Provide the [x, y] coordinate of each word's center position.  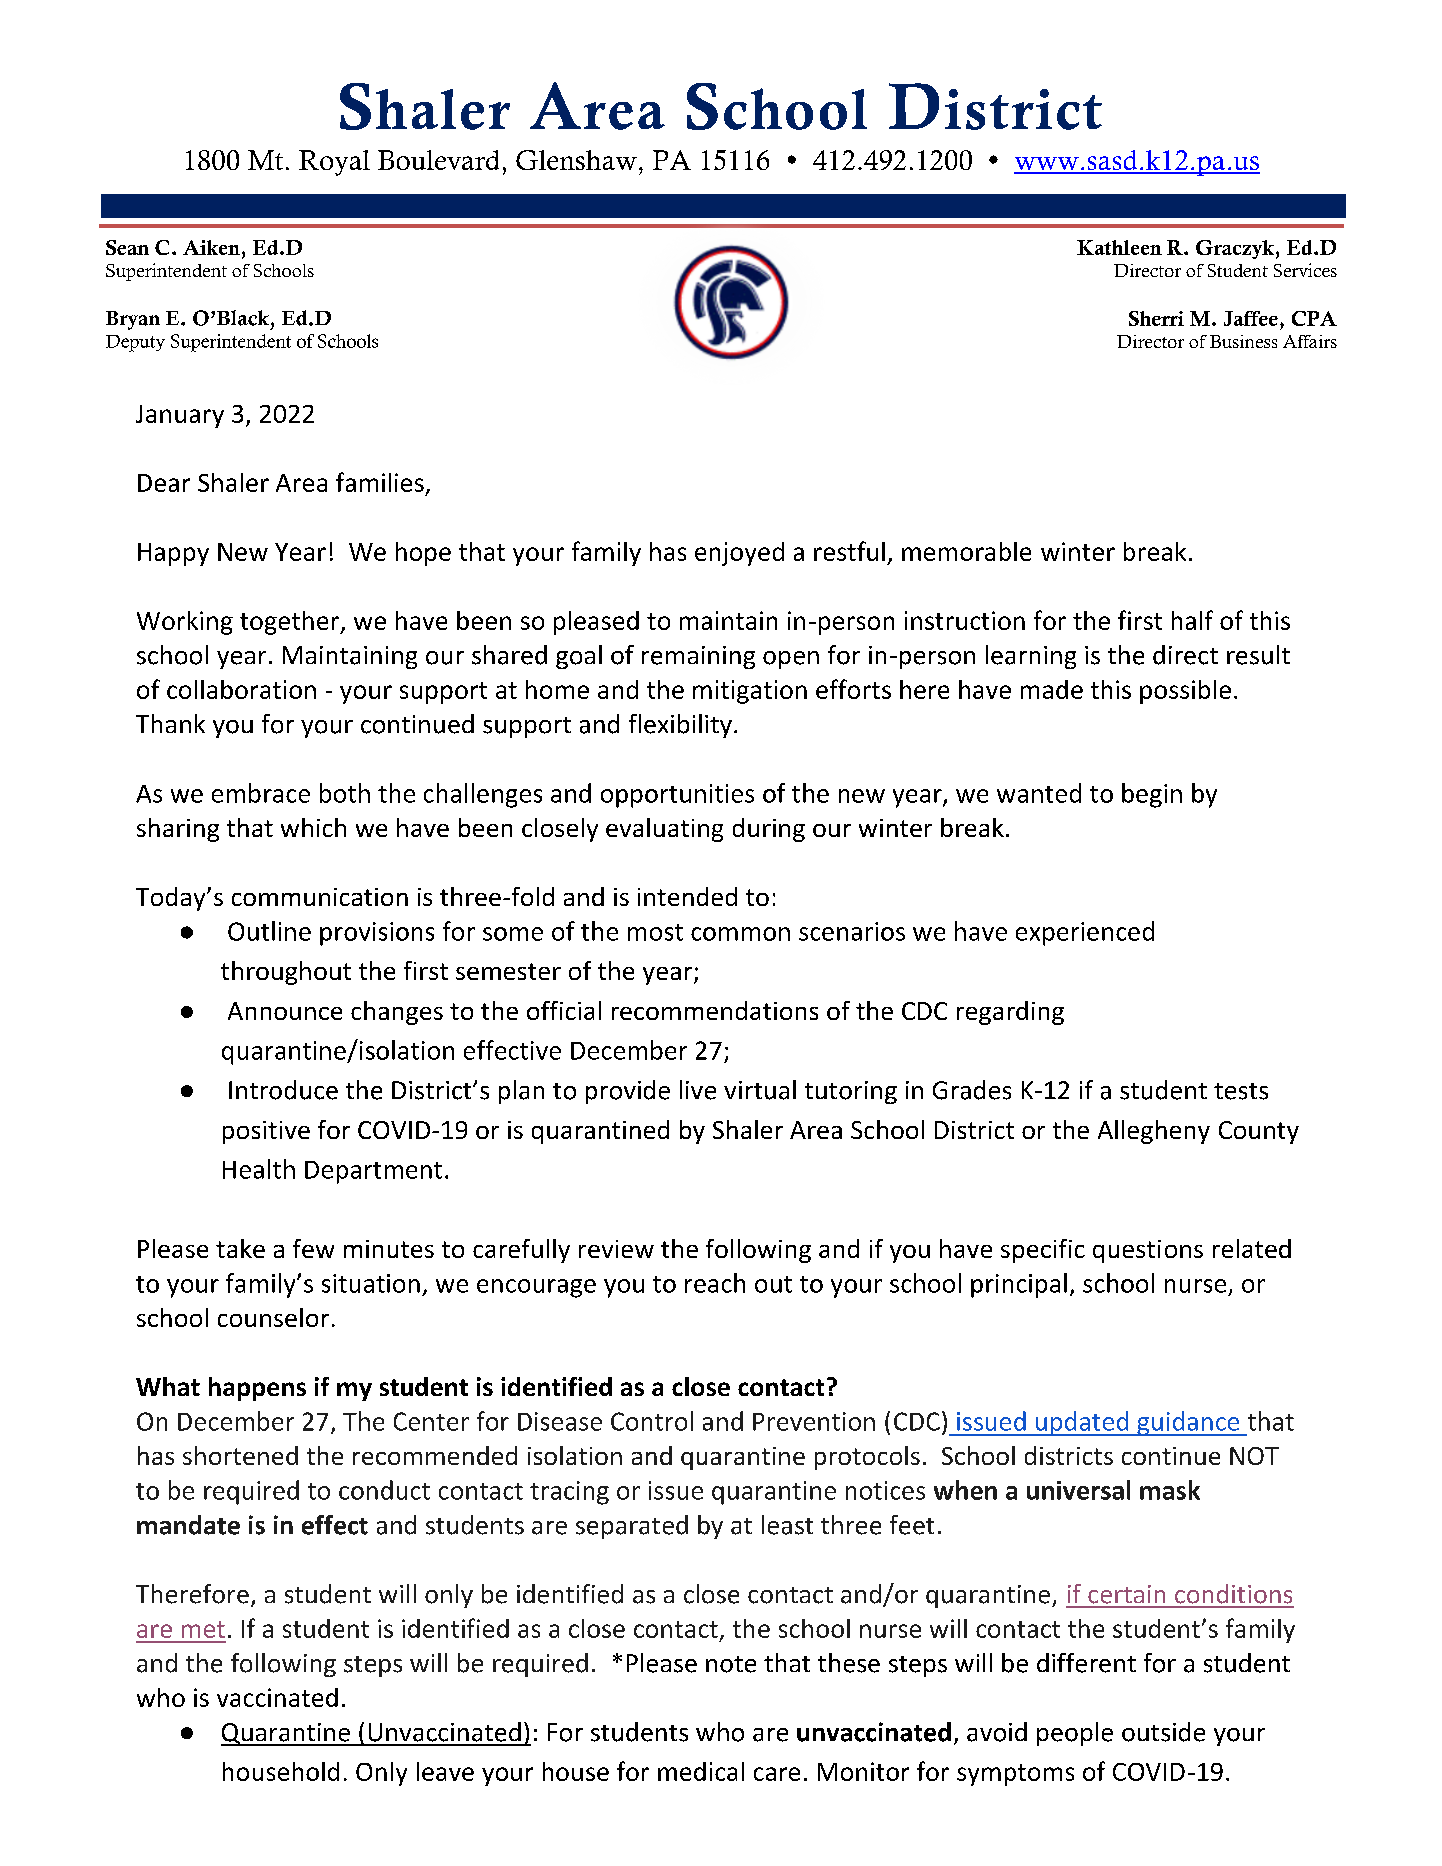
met [203, 1629]
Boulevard [438, 160]
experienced [1085, 933]
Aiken [211, 247]
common [740, 934]
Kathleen [1119, 247]
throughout [286, 973]
